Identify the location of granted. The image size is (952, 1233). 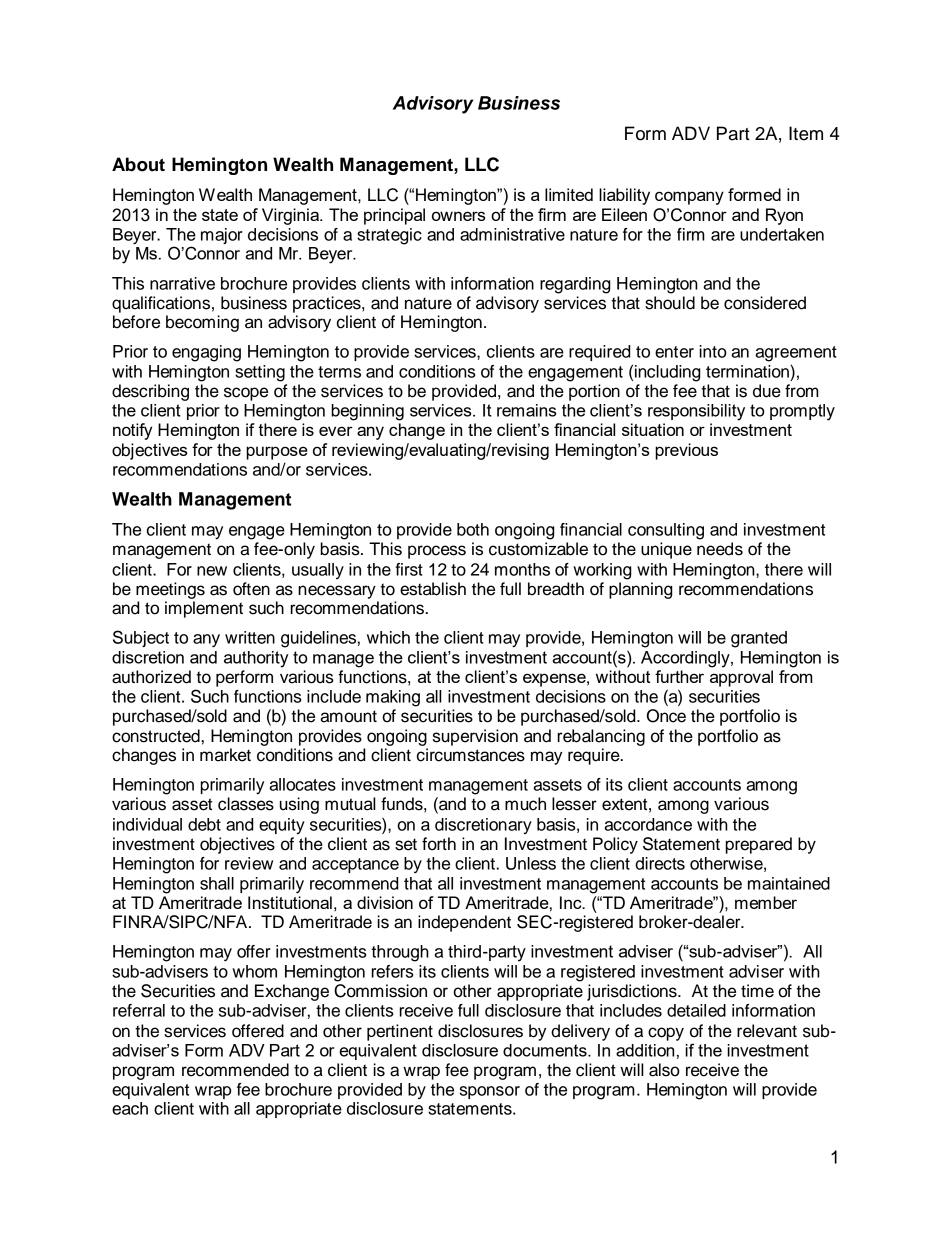
(759, 639).
